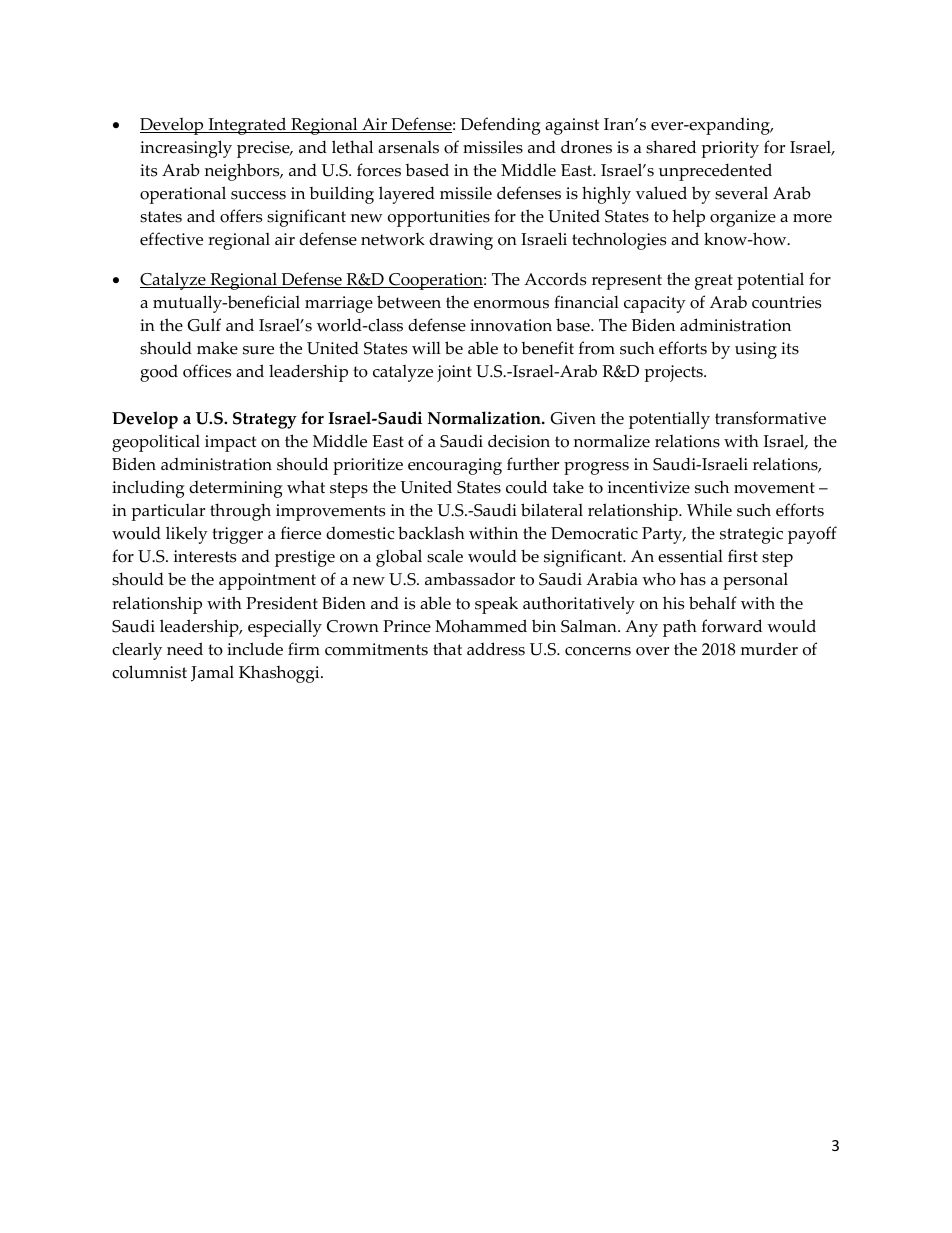  I want to click on need, so click(185, 649).
